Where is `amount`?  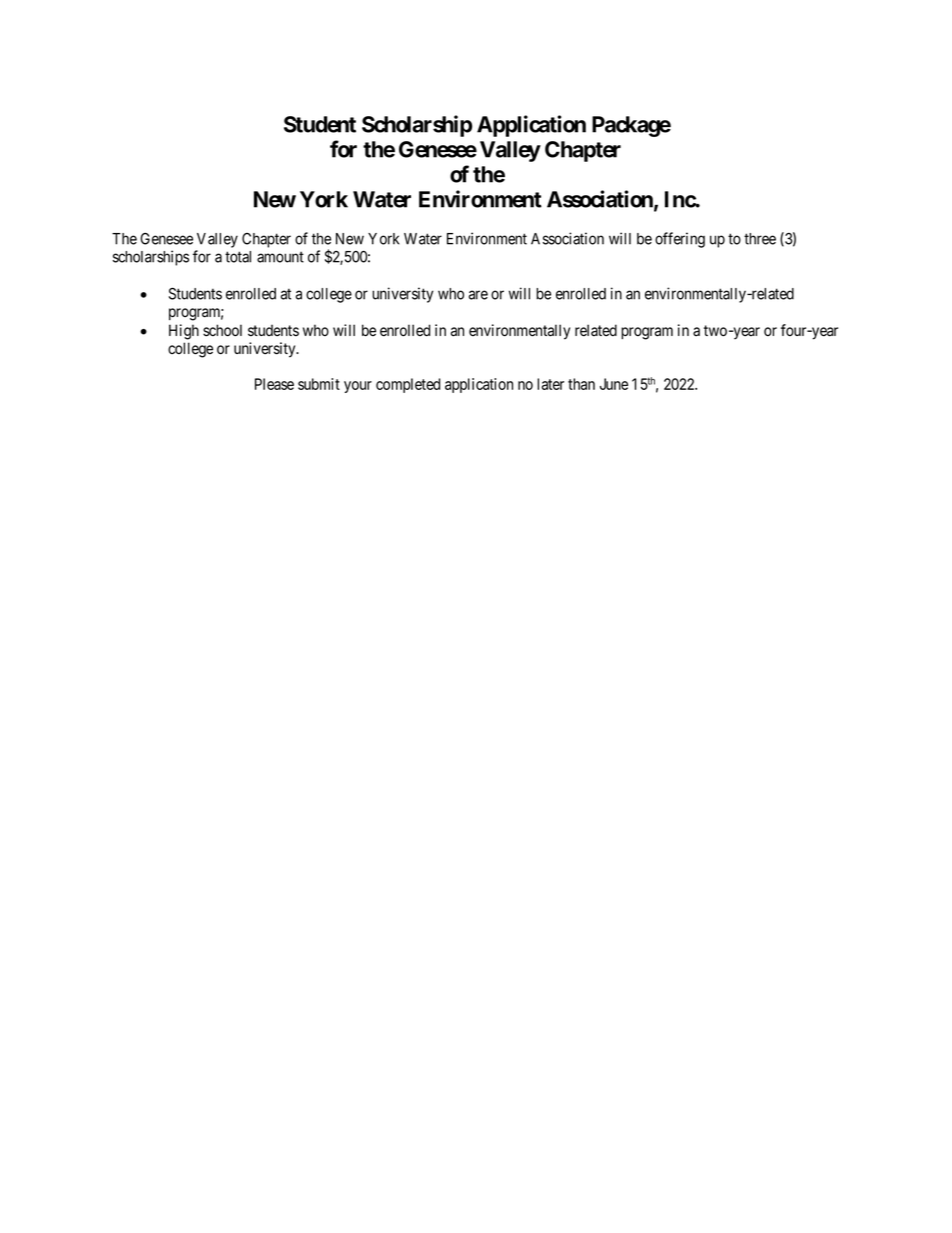
amount is located at coordinates (280, 257).
